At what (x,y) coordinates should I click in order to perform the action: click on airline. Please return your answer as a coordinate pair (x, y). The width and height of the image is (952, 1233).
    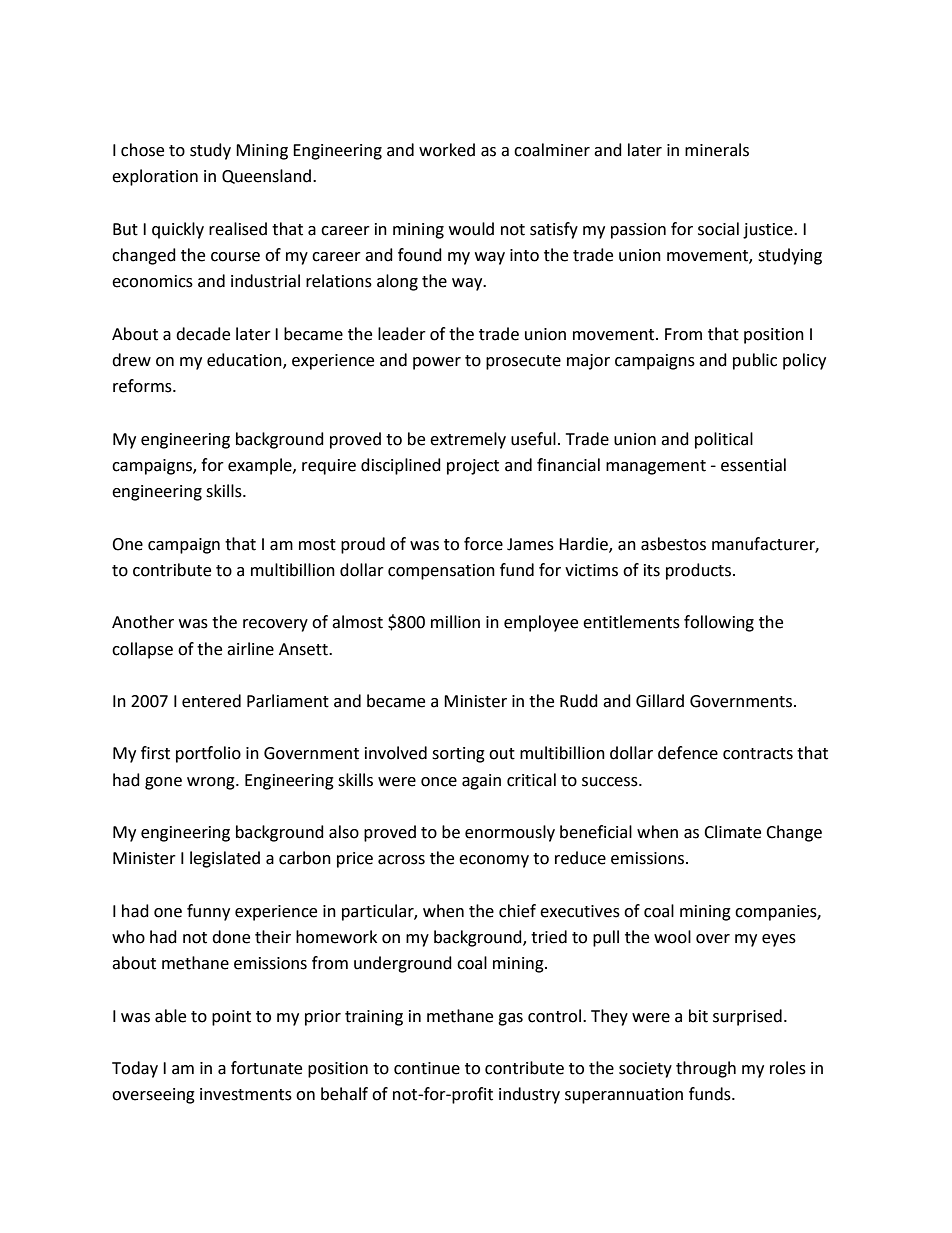
    Looking at the image, I should click on (250, 649).
